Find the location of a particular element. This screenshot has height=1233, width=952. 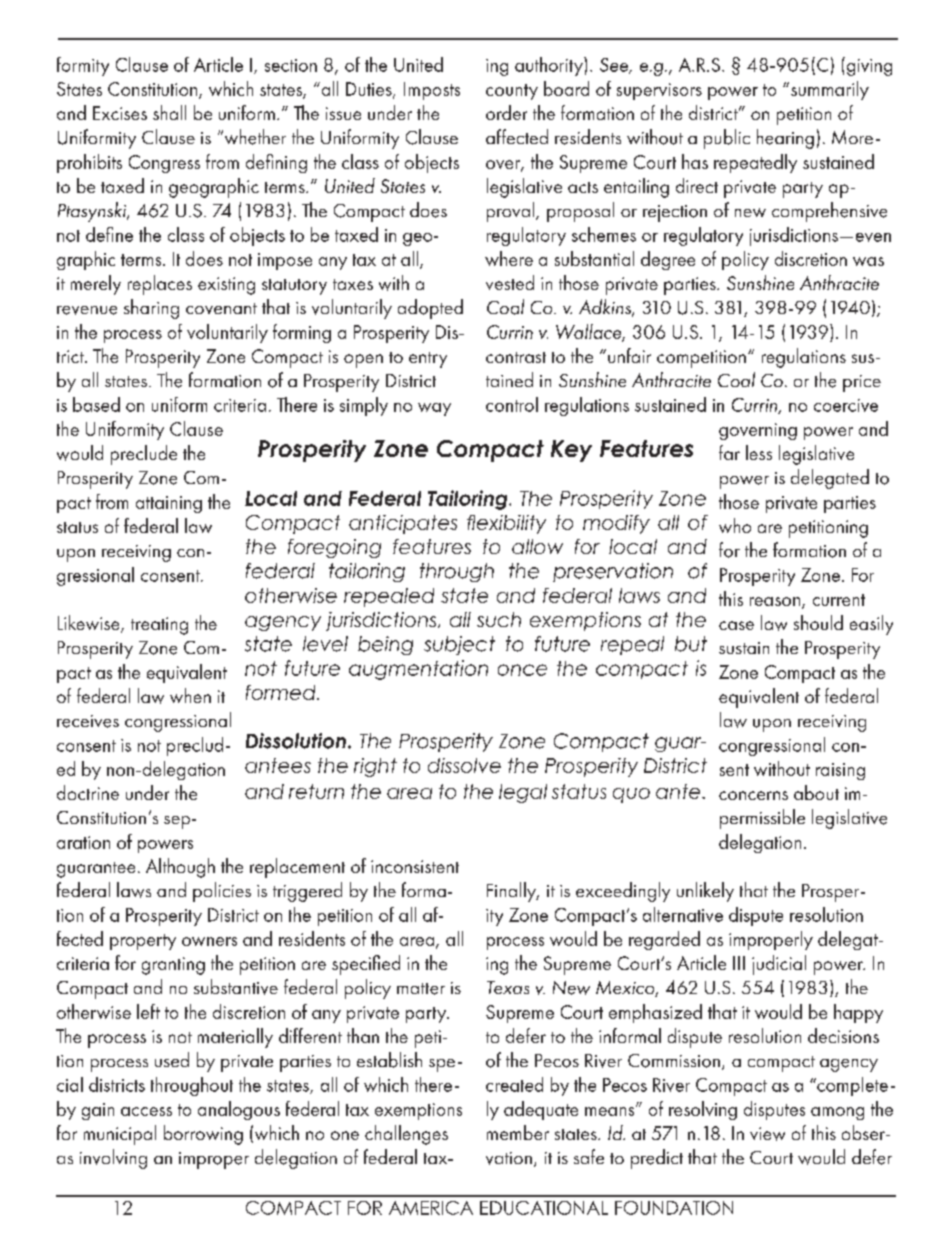

view is located at coordinates (767, 1134).
